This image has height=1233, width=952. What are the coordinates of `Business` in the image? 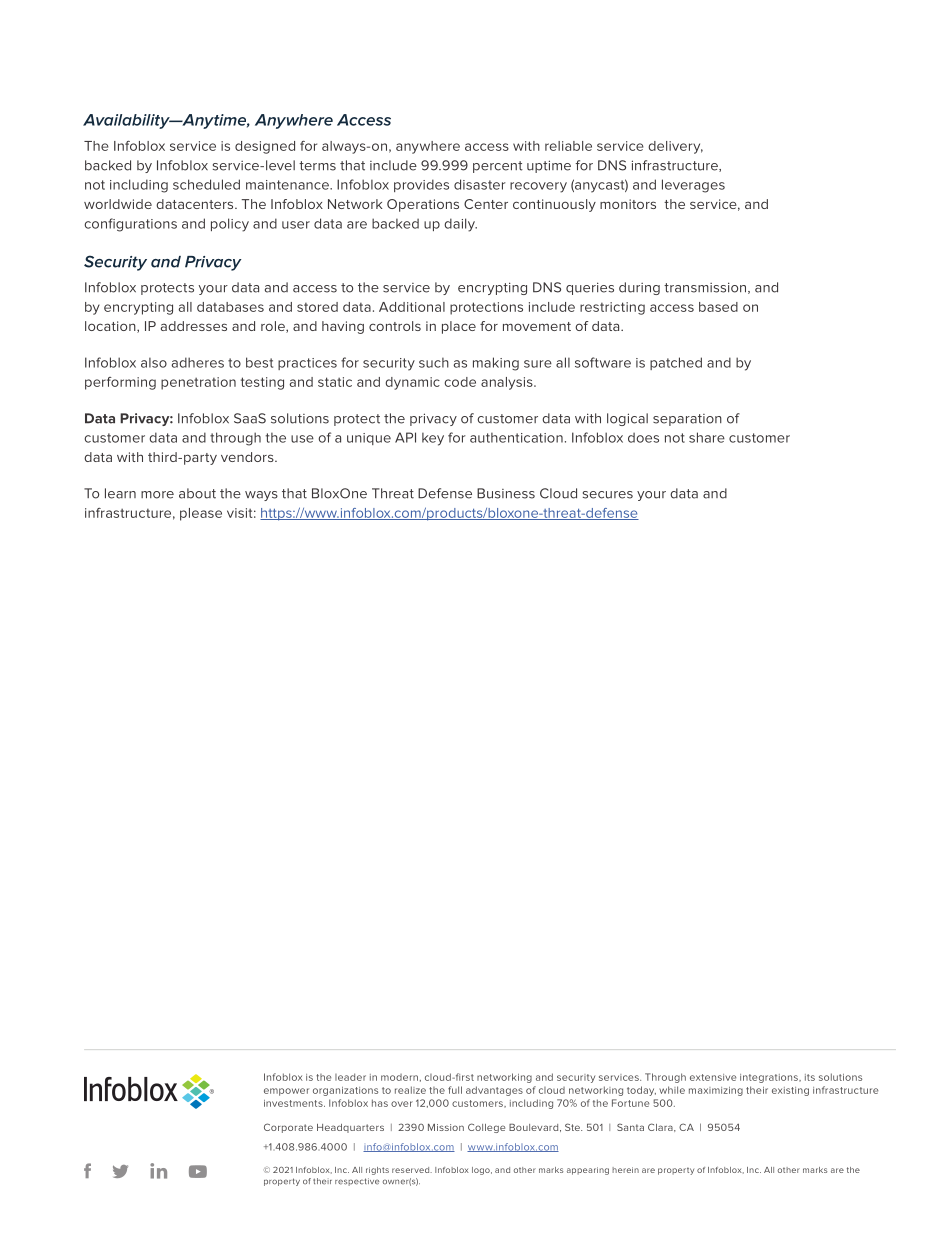 It's located at (506, 493).
